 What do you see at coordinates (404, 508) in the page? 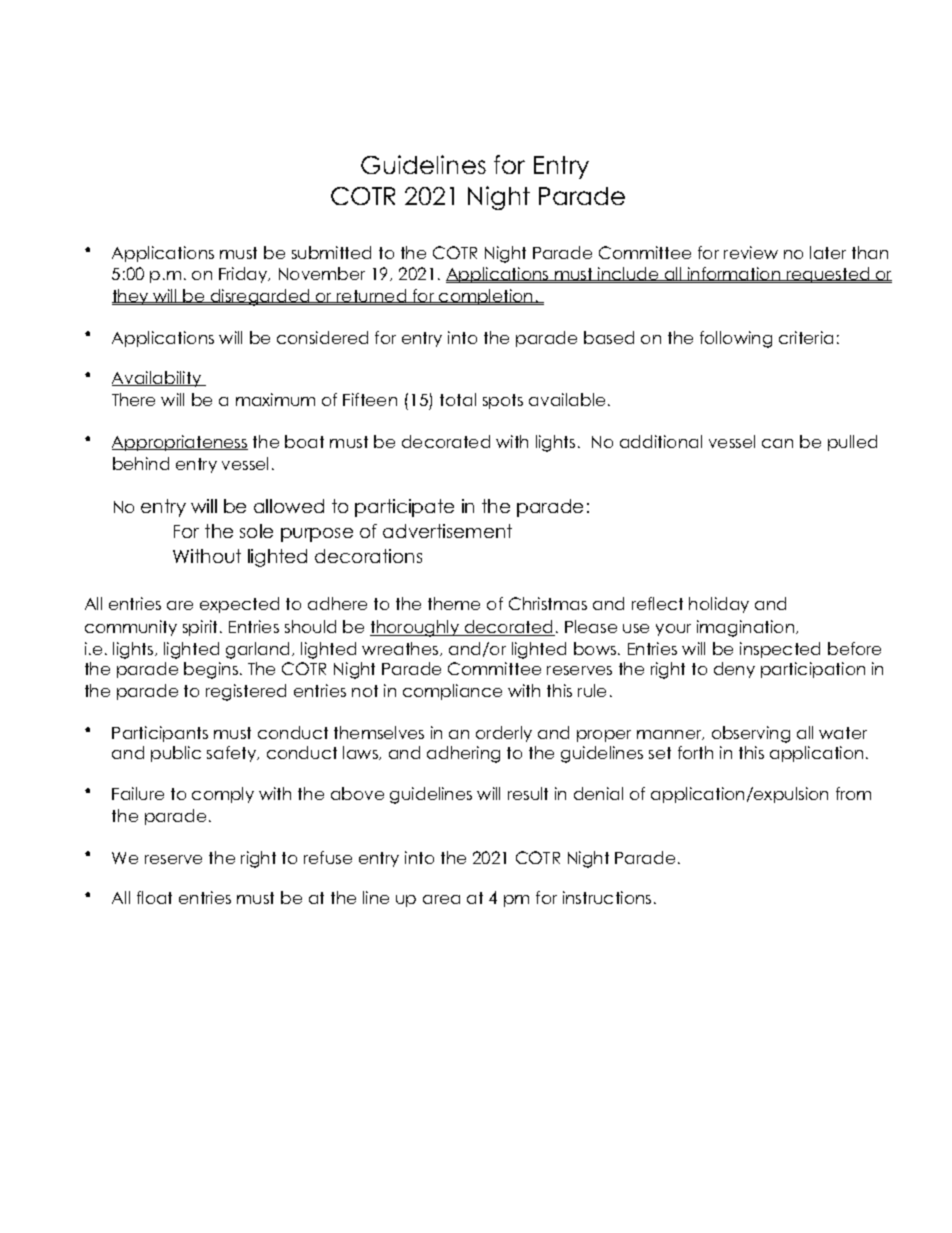
I see `participate` at bounding box center [404, 508].
